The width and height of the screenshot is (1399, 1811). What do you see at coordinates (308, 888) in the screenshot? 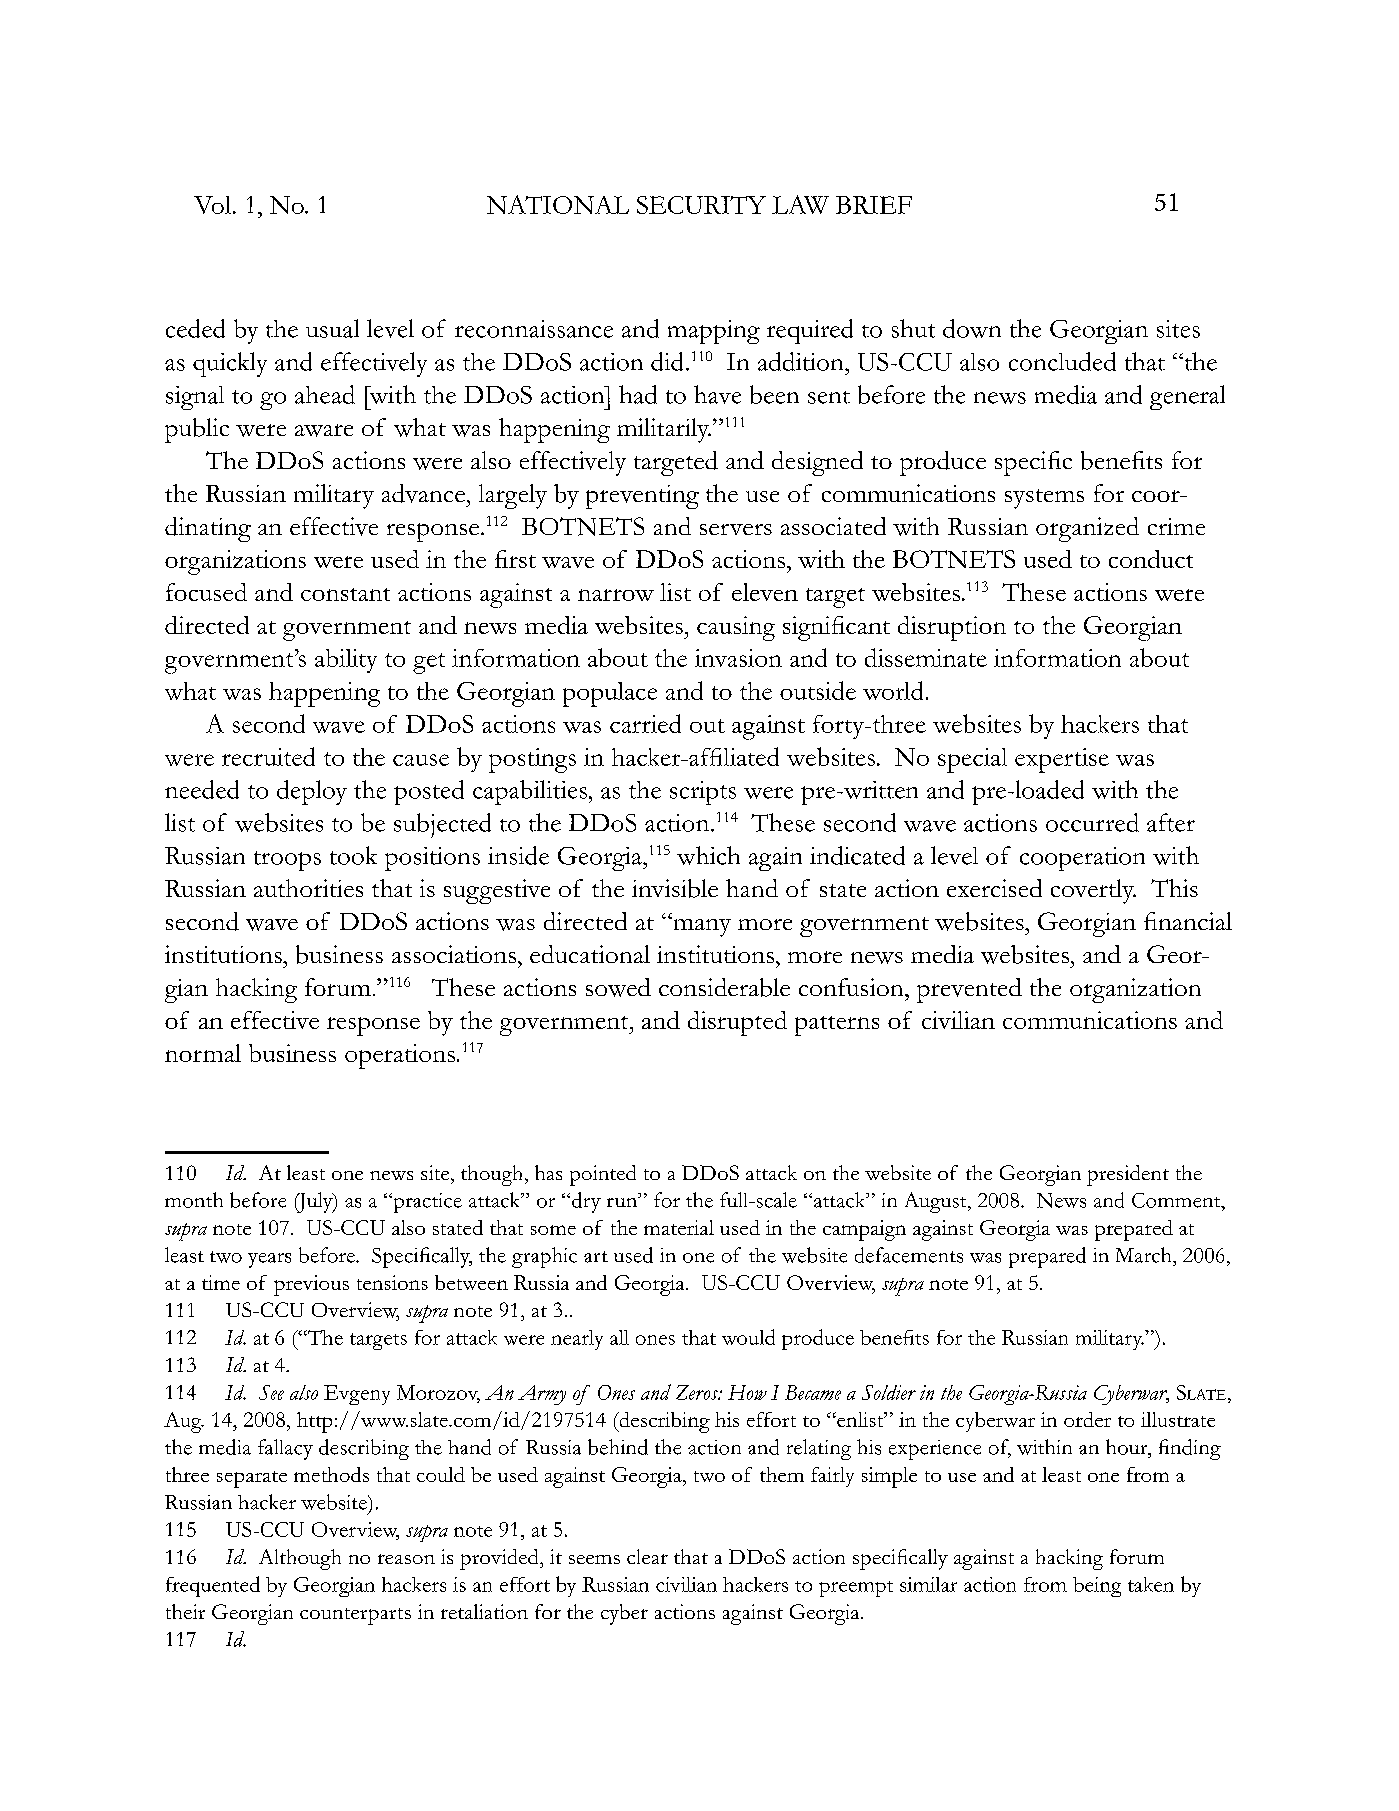
I see `authorities` at bounding box center [308, 888].
